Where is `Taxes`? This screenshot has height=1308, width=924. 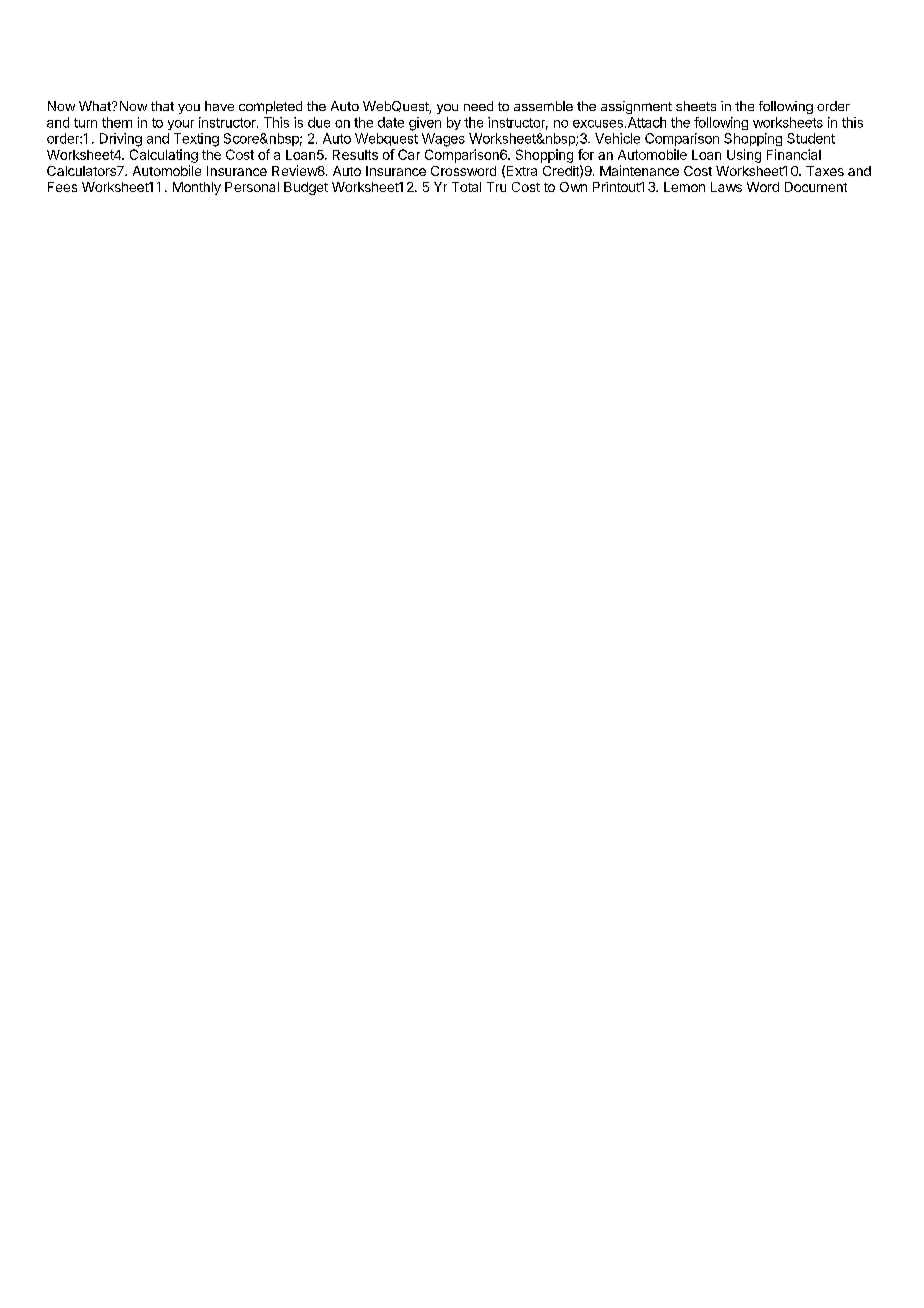 Taxes is located at coordinates (825, 171).
